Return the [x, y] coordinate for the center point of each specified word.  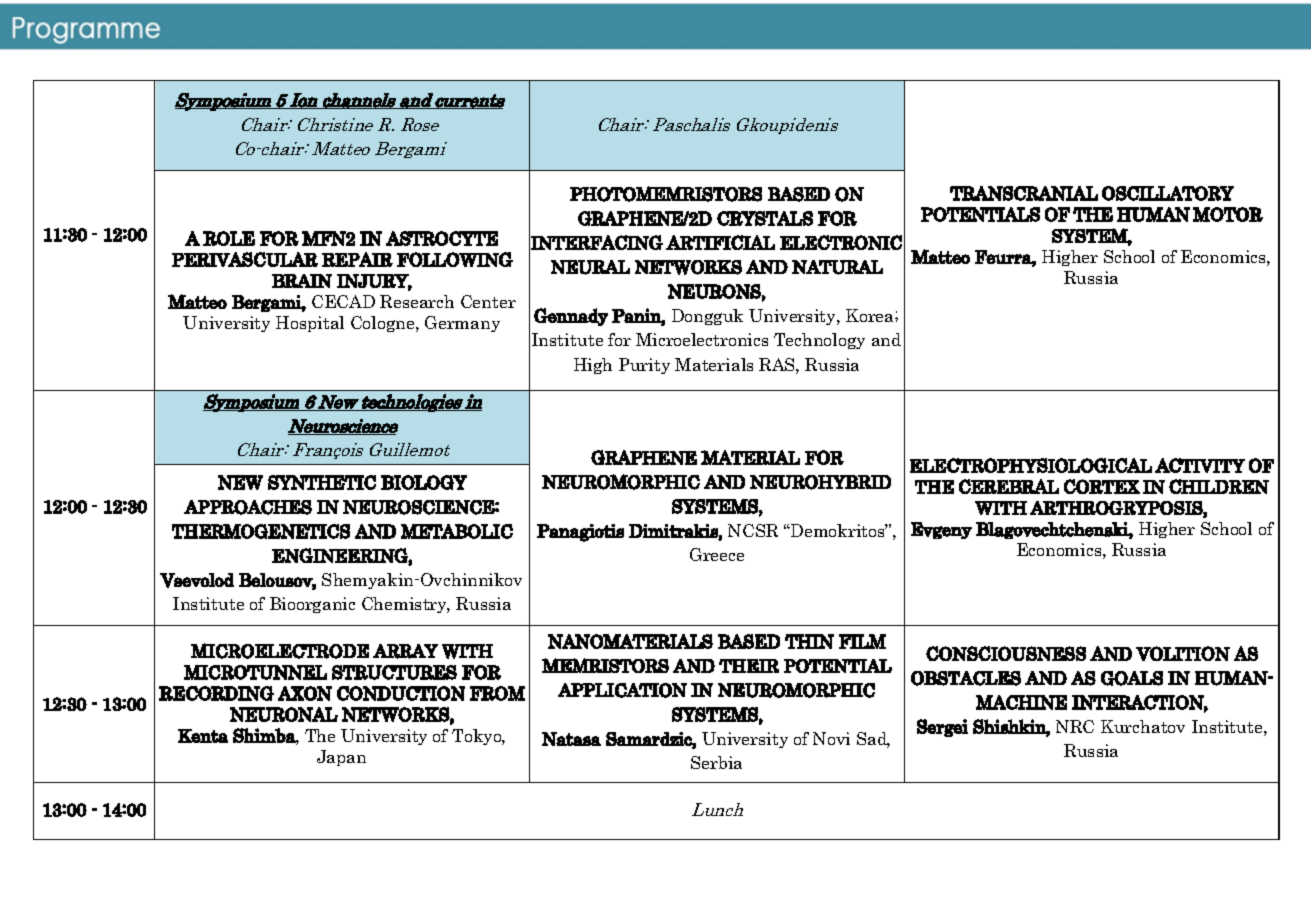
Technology [819, 341]
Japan [341, 758]
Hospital [310, 324]
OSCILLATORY [1168, 193]
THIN [809, 641]
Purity [644, 366]
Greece [717, 554]
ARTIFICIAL [720, 242]
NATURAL [837, 267]
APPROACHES [248, 507]
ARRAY [405, 651]
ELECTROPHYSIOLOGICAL [1031, 465]
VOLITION [1183, 653]
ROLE [229, 238]
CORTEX [1102, 486]
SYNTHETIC [322, 482]
